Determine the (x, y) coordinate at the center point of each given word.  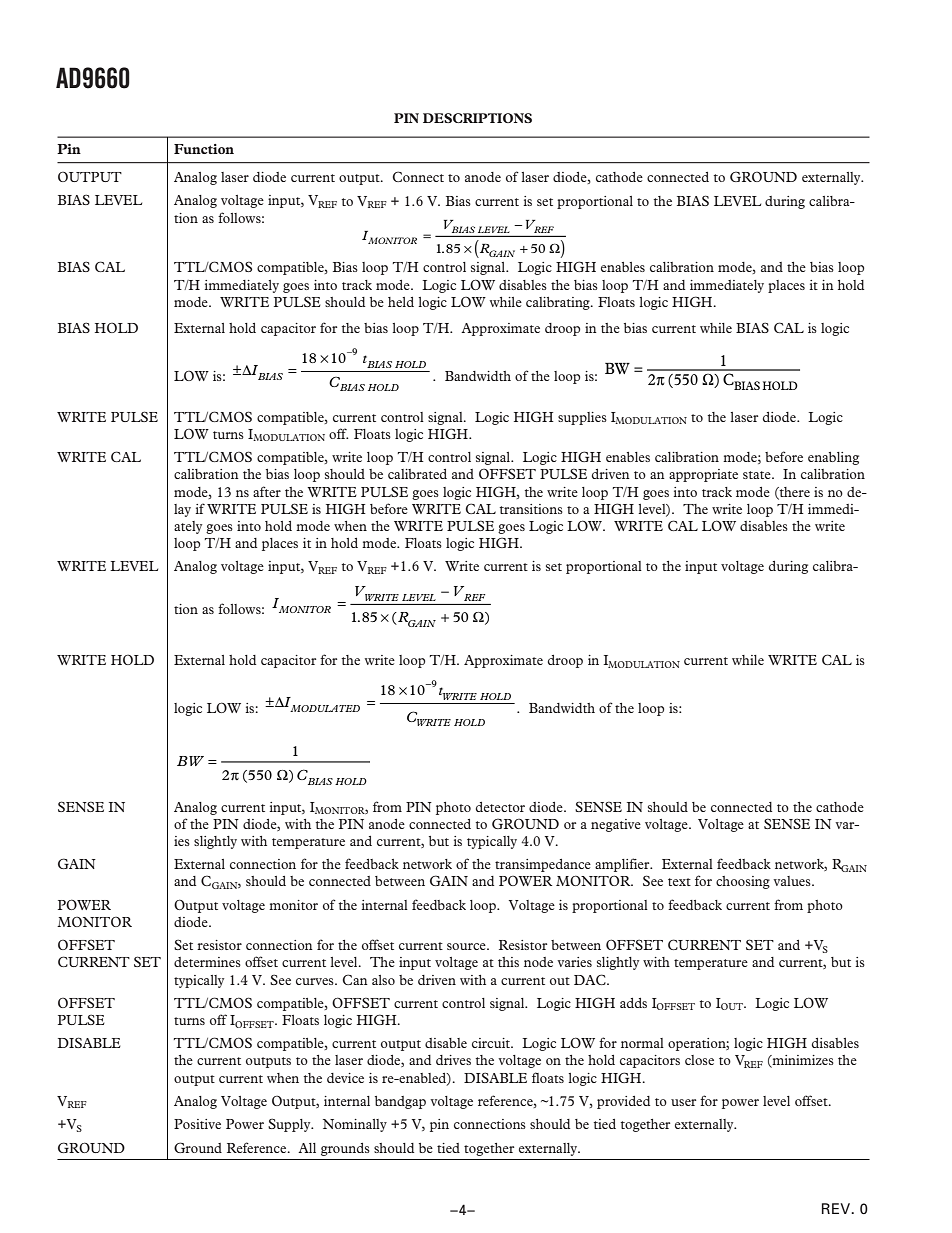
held (401, 302)
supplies (582, 418)
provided (623, 1102)
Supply (290, 1125)
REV (837, 1208)
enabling (833, 458)
